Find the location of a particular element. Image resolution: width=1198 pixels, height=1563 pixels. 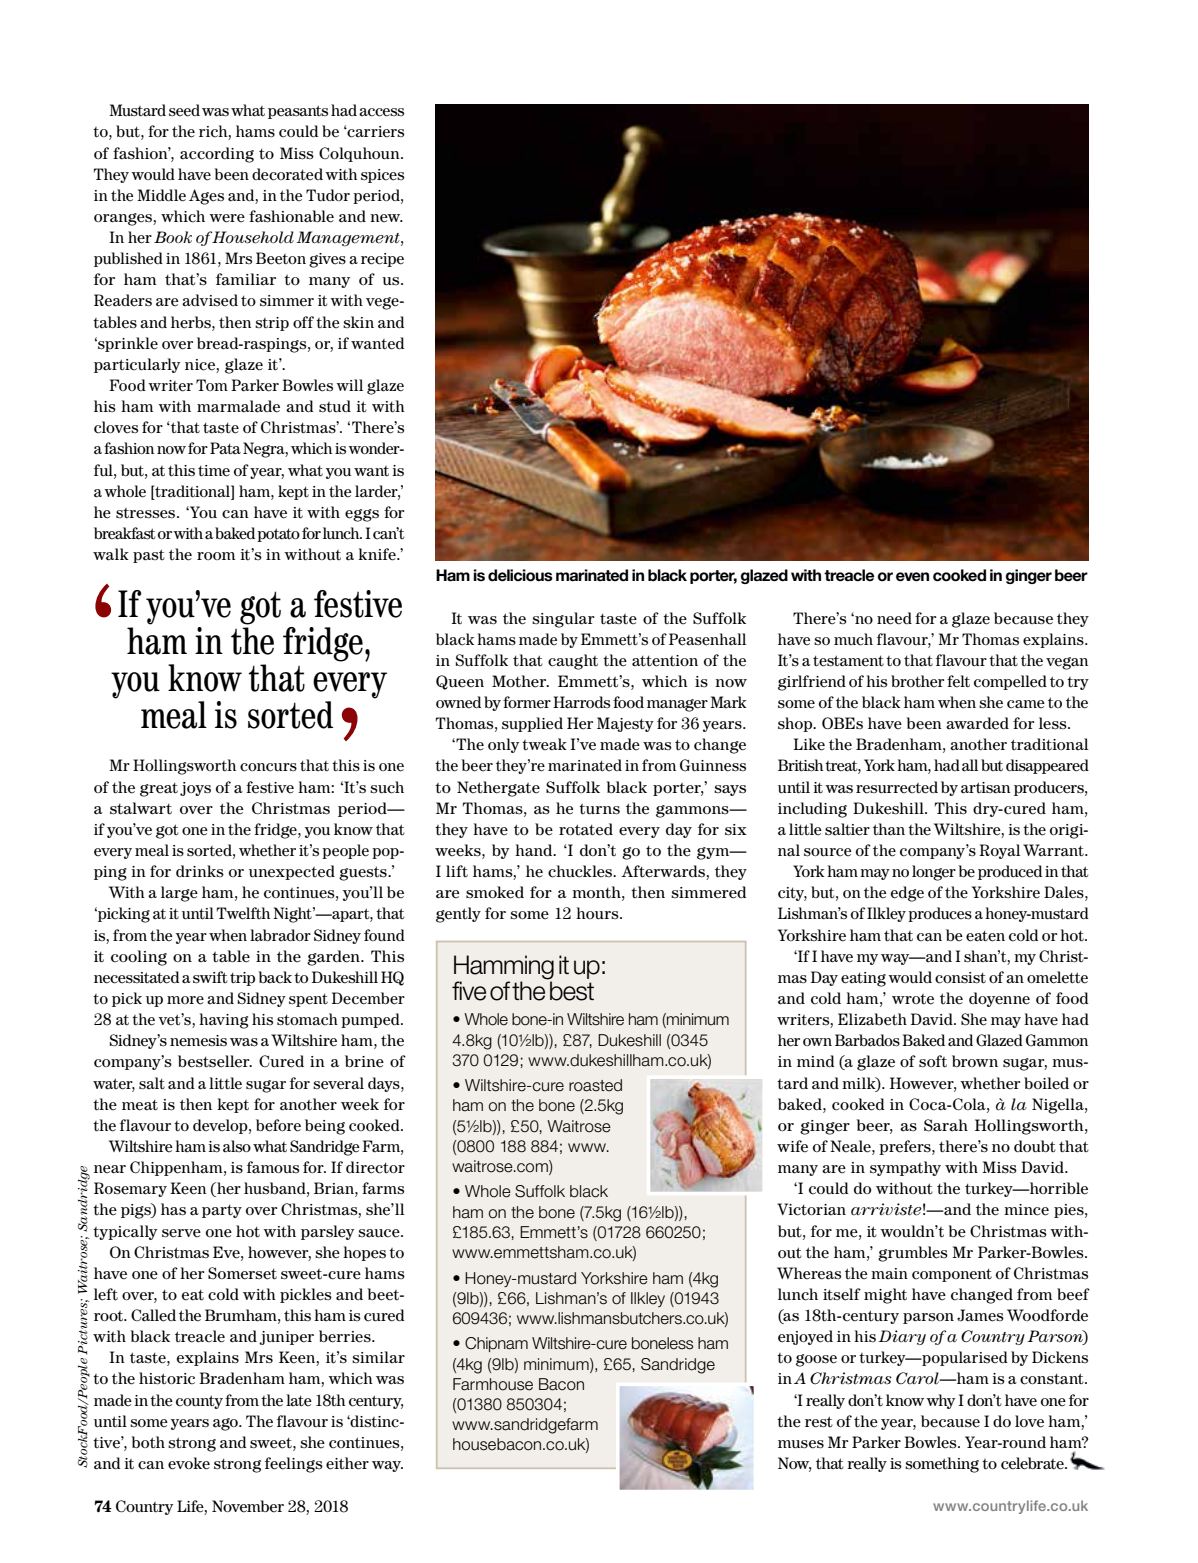

artisan is located at coordinates (985, 788).
